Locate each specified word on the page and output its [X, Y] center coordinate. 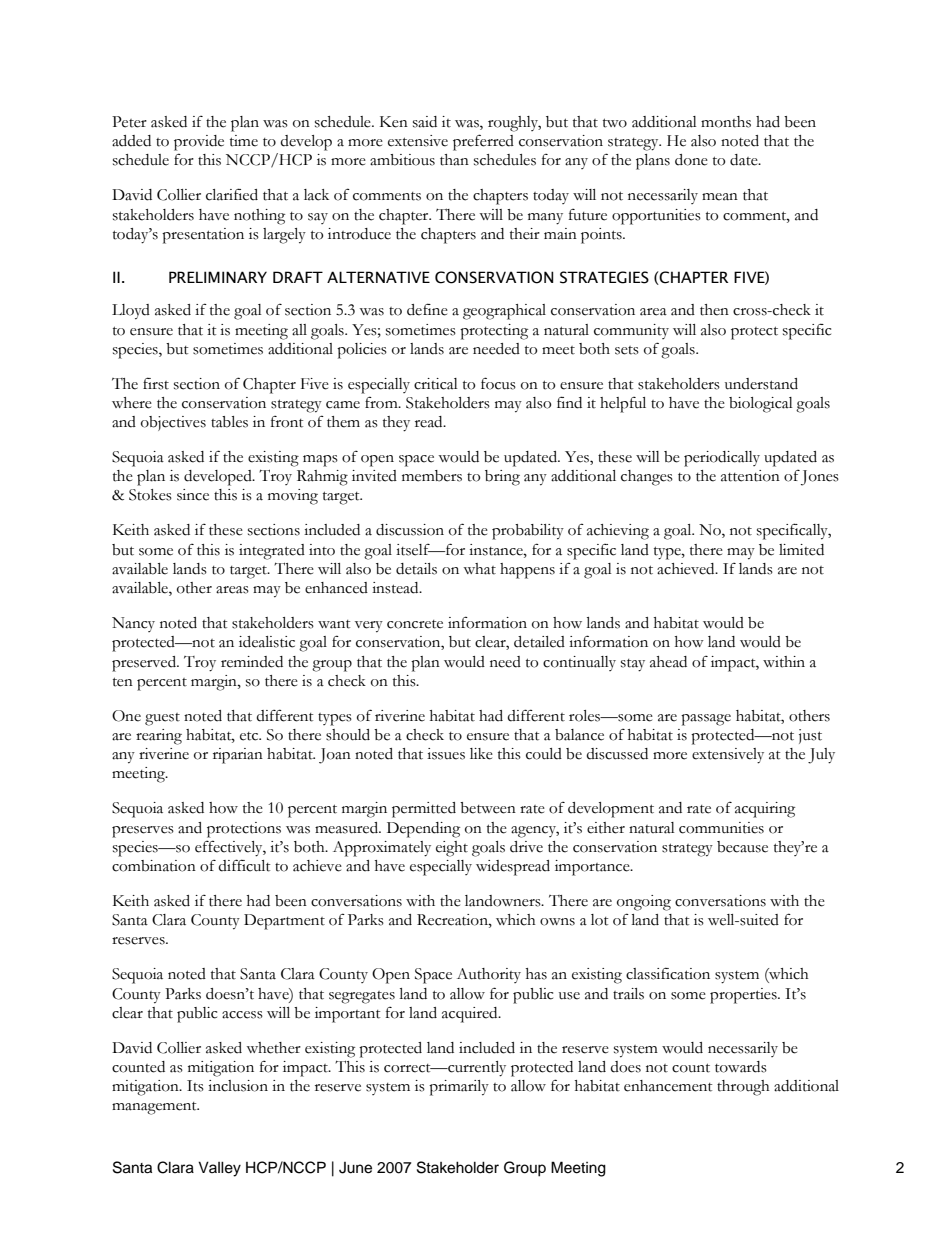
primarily [459, 1088]
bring [502, 478]
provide [199, 143]
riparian [238, 756]
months [726, 122]
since [193, 495]
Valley [219, 1169]
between [488, 808]
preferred [483, 142]
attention [750, 476]
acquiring [765, 810]
